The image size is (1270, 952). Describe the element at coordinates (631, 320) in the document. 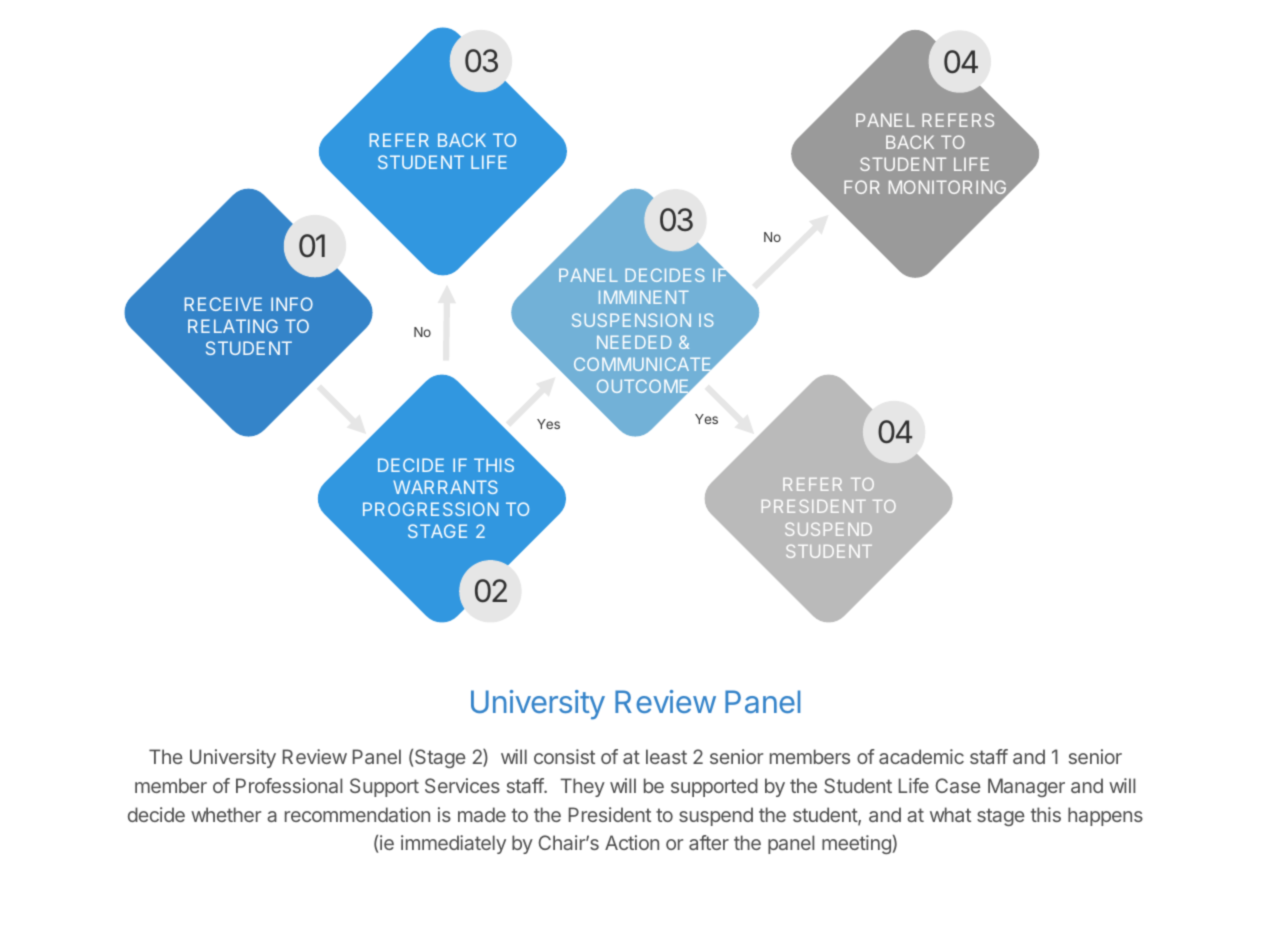

I see `SUSPENSION` at that location.
